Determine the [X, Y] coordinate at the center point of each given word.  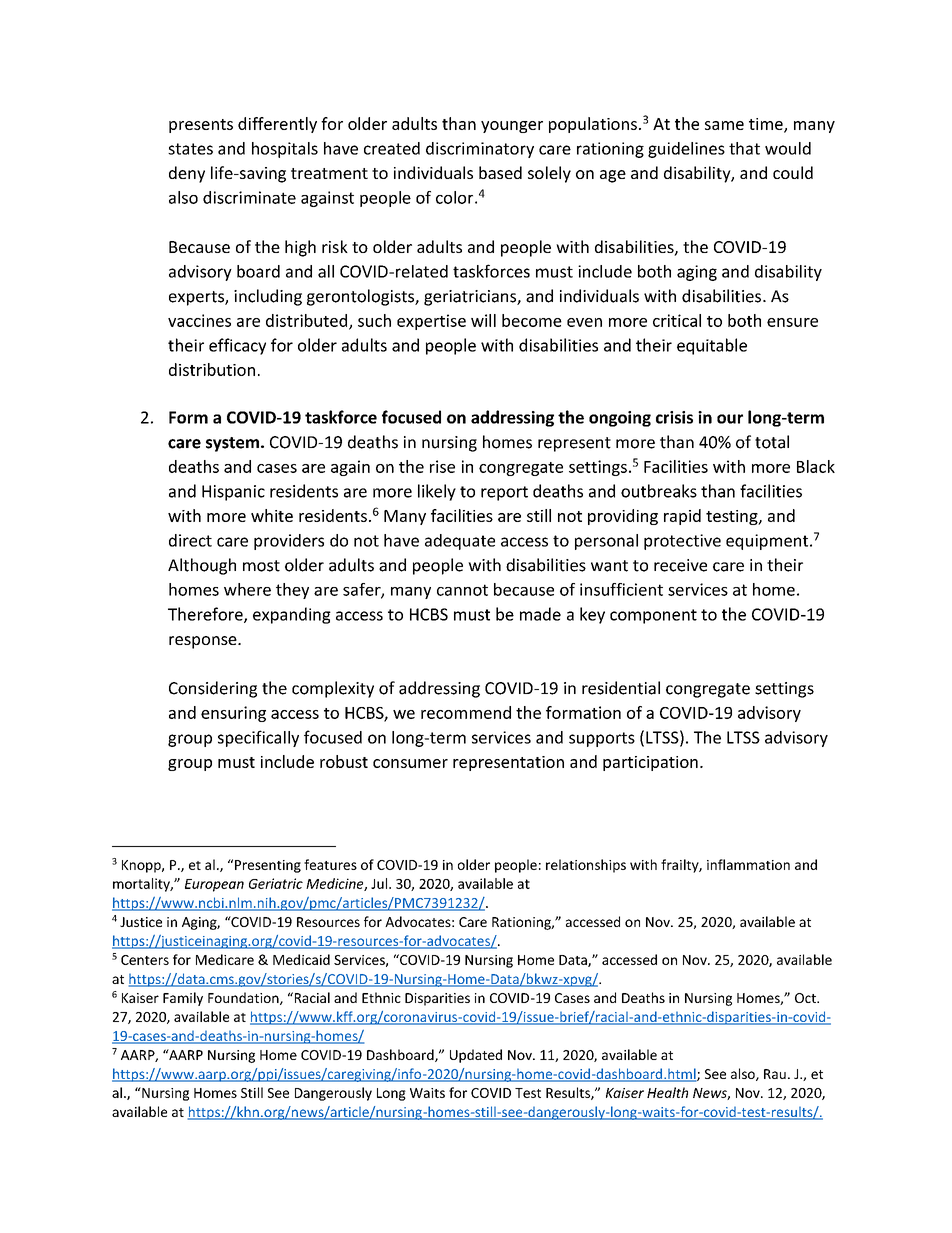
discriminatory [480, 150]
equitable [712, 346]
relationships [586, 866]
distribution [212, 369]
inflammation [748, 864]
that [744, 148]
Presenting [268, 866]
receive [680, 565]
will [483, 320]
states [190, 149]
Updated [476, 1056]
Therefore [206, 615]
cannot [462, 590]
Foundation [244, 998]
